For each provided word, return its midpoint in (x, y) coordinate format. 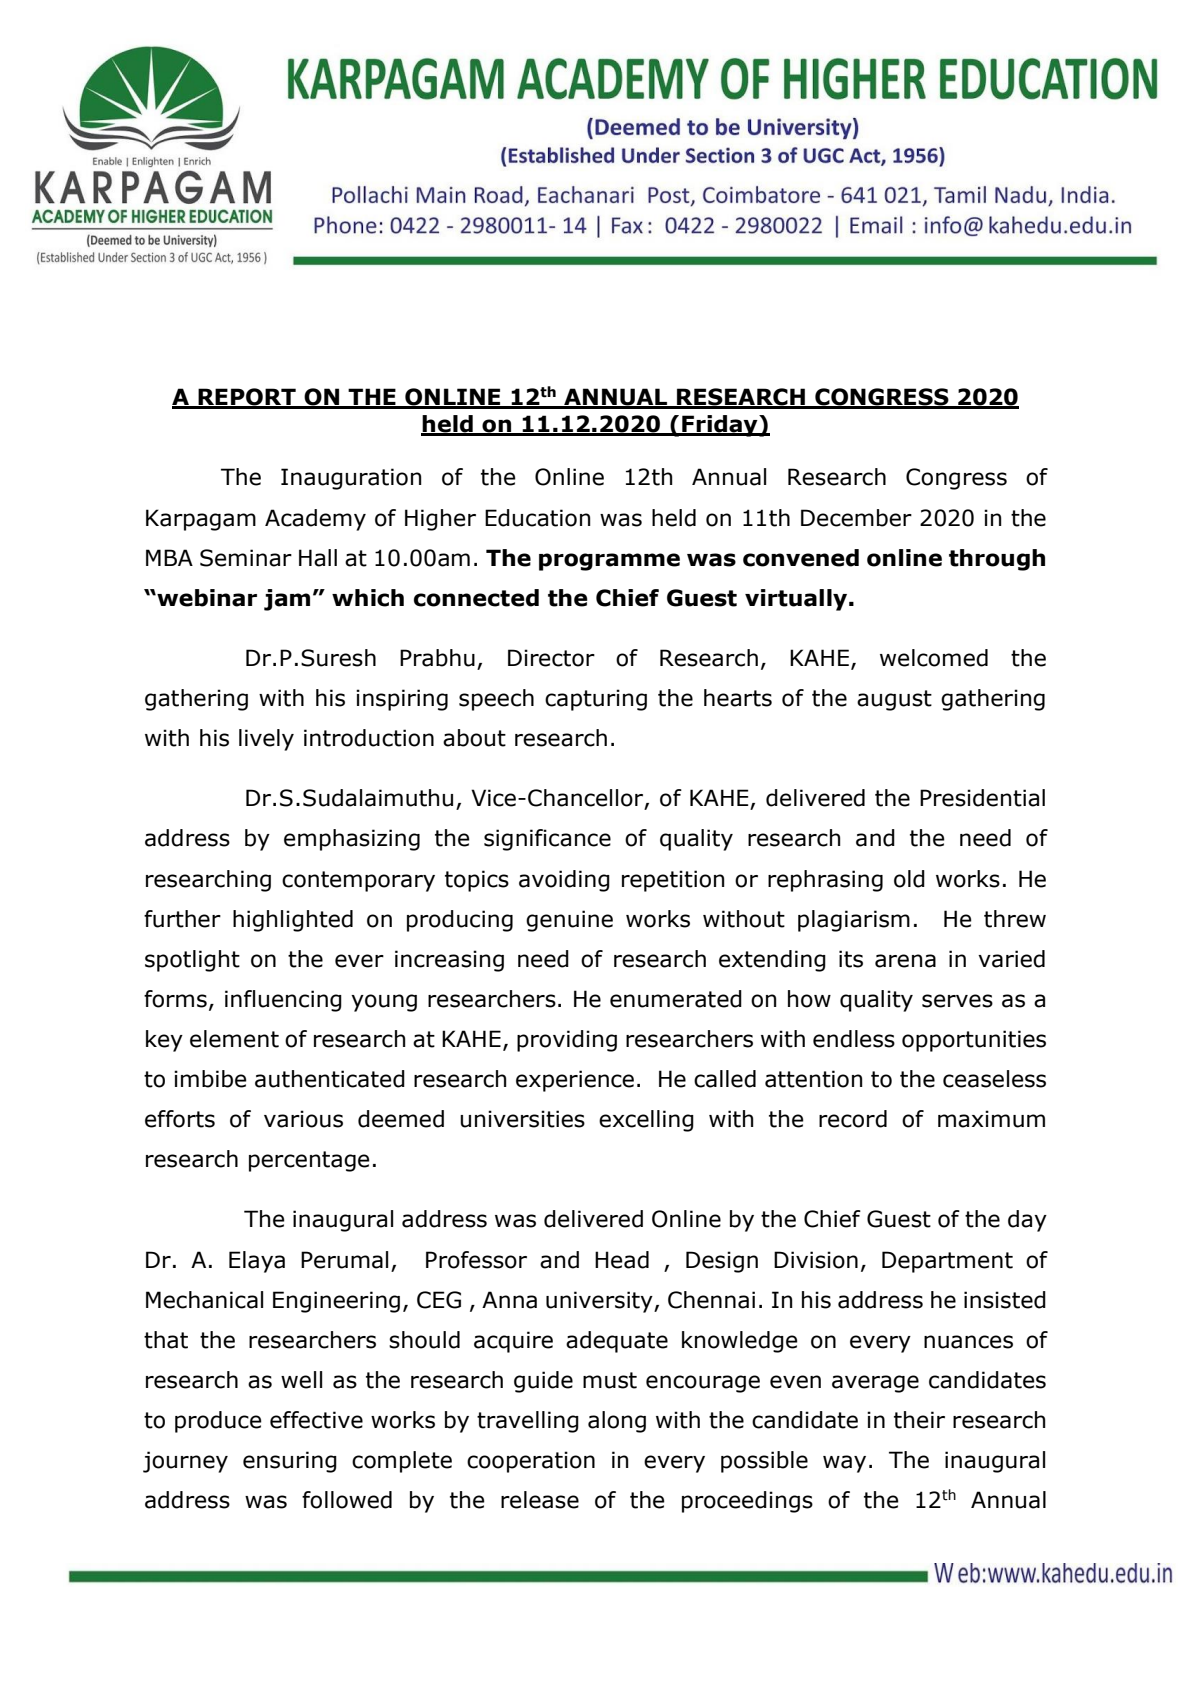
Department (947, 1262)
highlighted (293, 921)
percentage (309, 1161)
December (856, 518)
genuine (569, 921)
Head (622, 1260)
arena (905, 961)
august (894, 700)
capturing (596, 700)
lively (266, 740)
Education (537, 518)
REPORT (247, 398)
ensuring (290, 1462)
